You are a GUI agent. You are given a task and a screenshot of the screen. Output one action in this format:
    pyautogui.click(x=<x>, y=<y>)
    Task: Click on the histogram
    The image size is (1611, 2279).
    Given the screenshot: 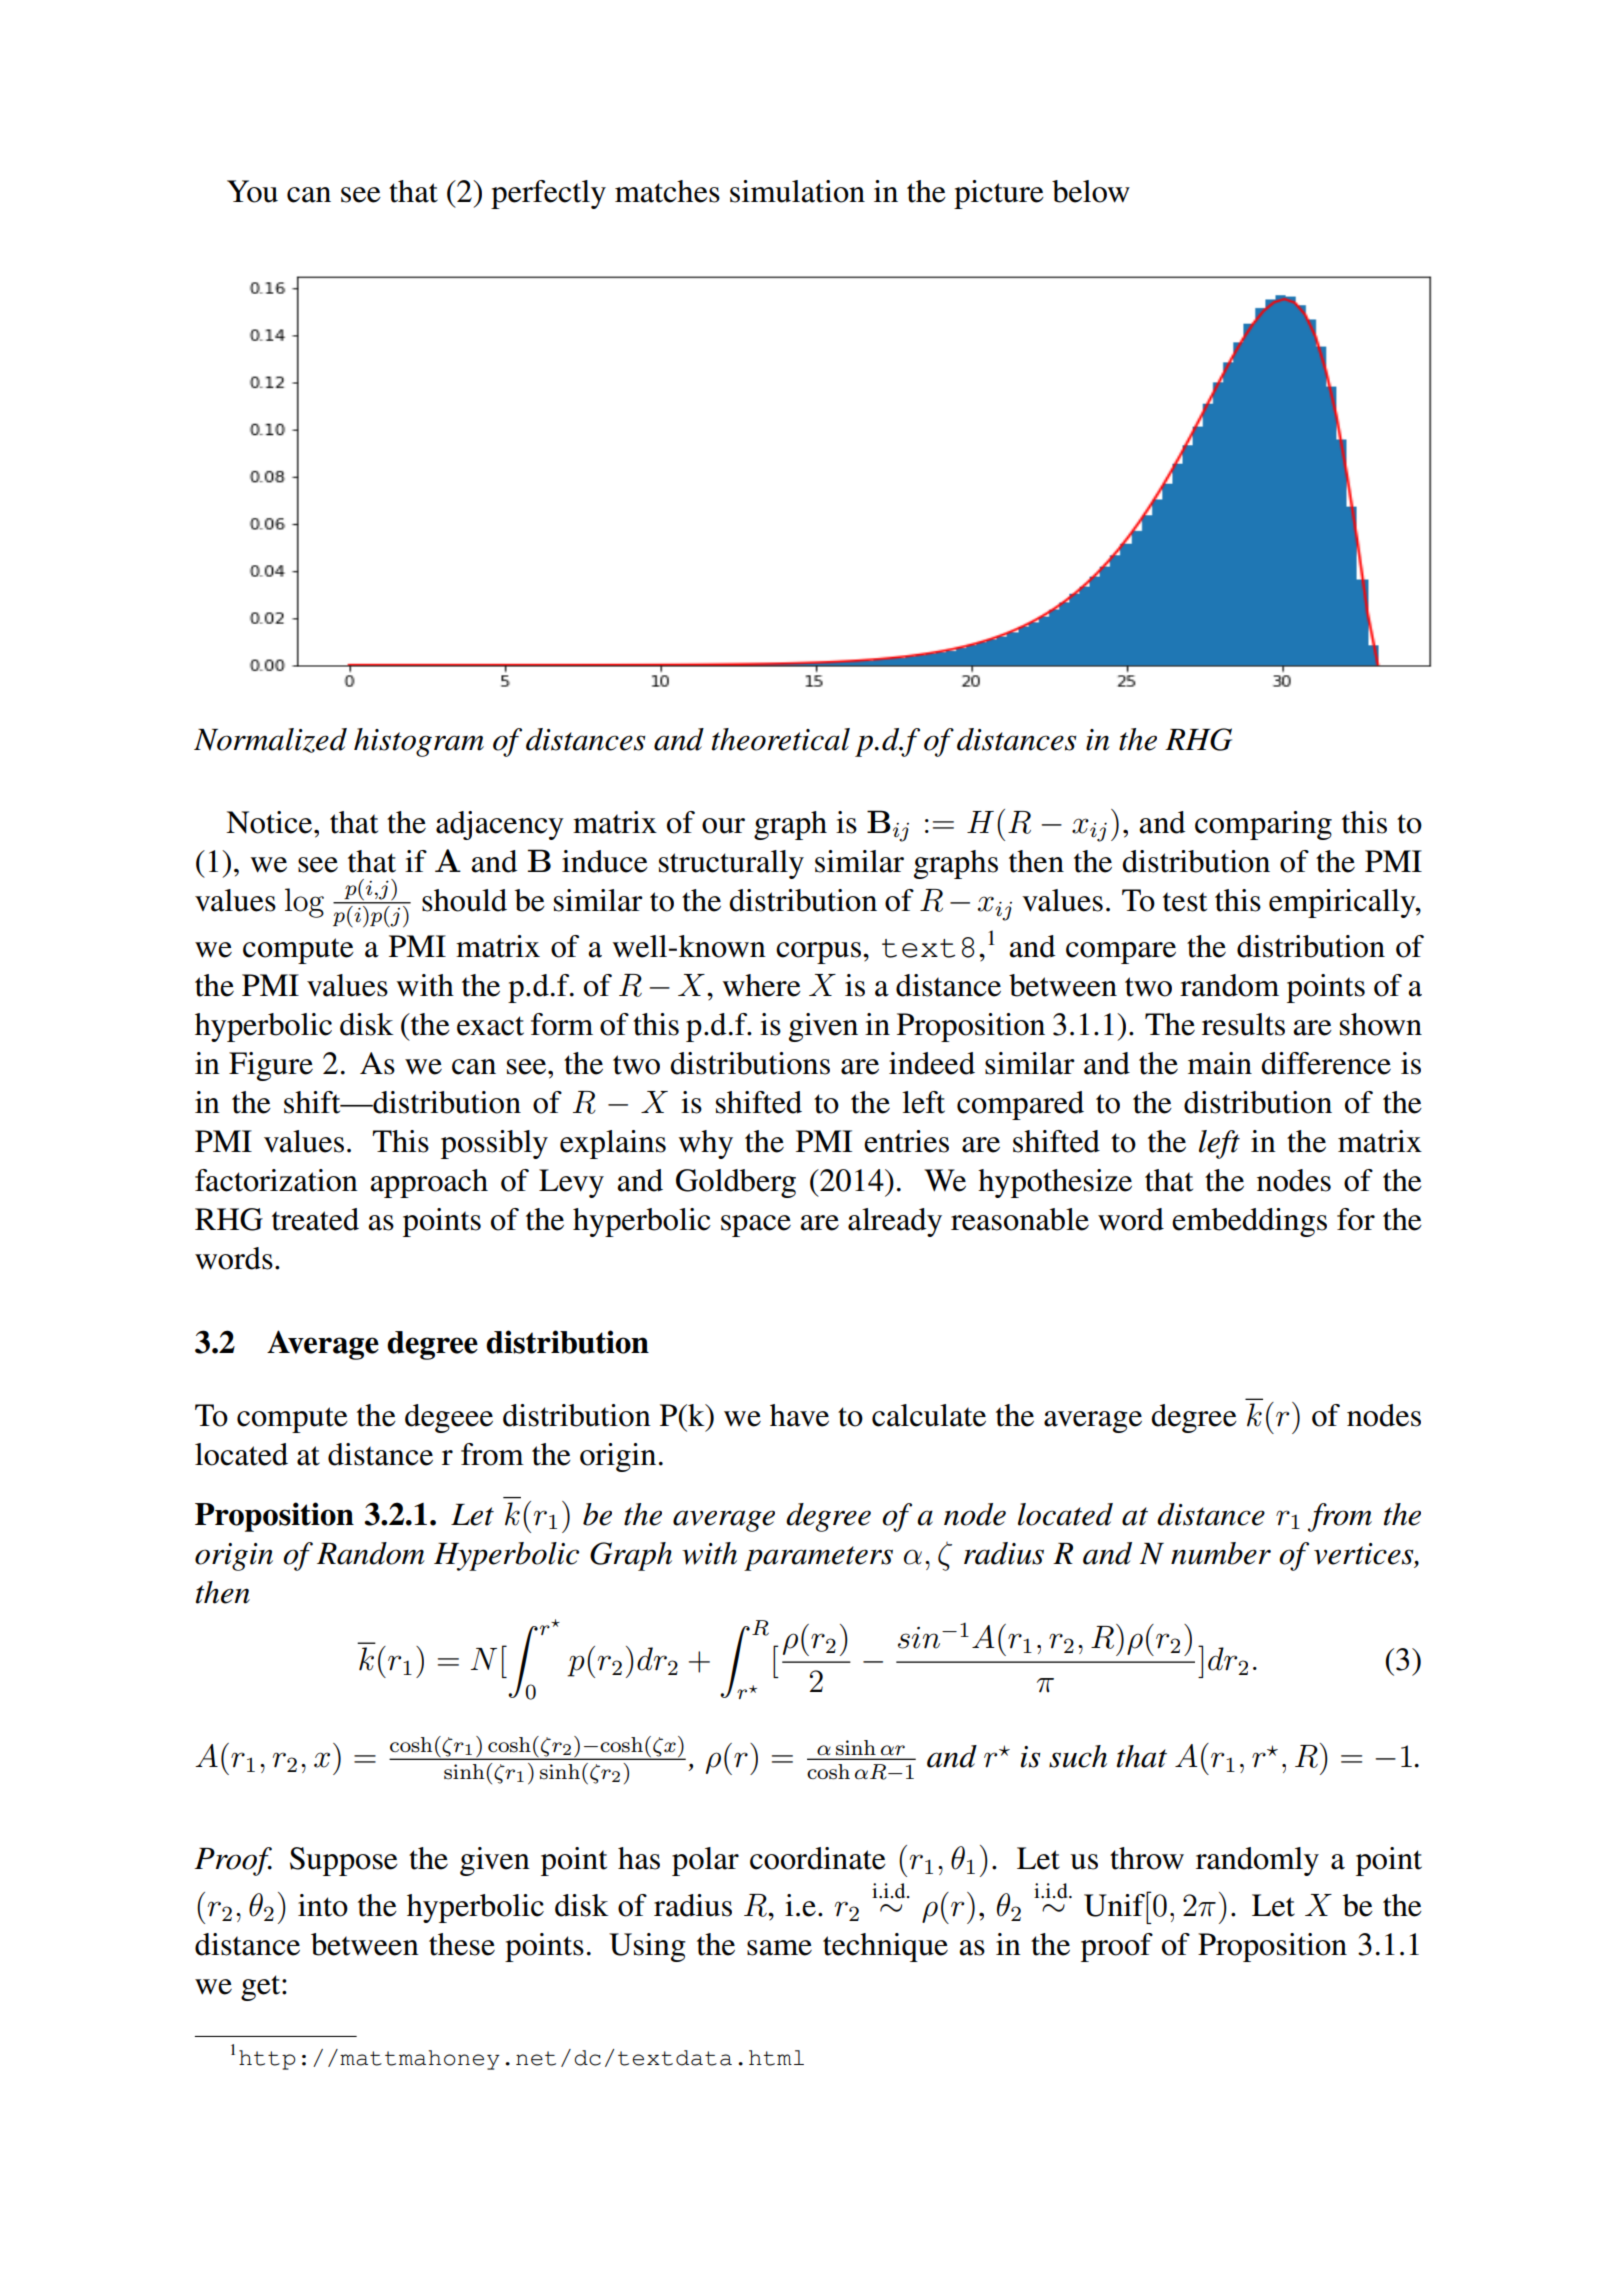 What is the action you would take?
    pyautogui.click(x=419, y=742)
